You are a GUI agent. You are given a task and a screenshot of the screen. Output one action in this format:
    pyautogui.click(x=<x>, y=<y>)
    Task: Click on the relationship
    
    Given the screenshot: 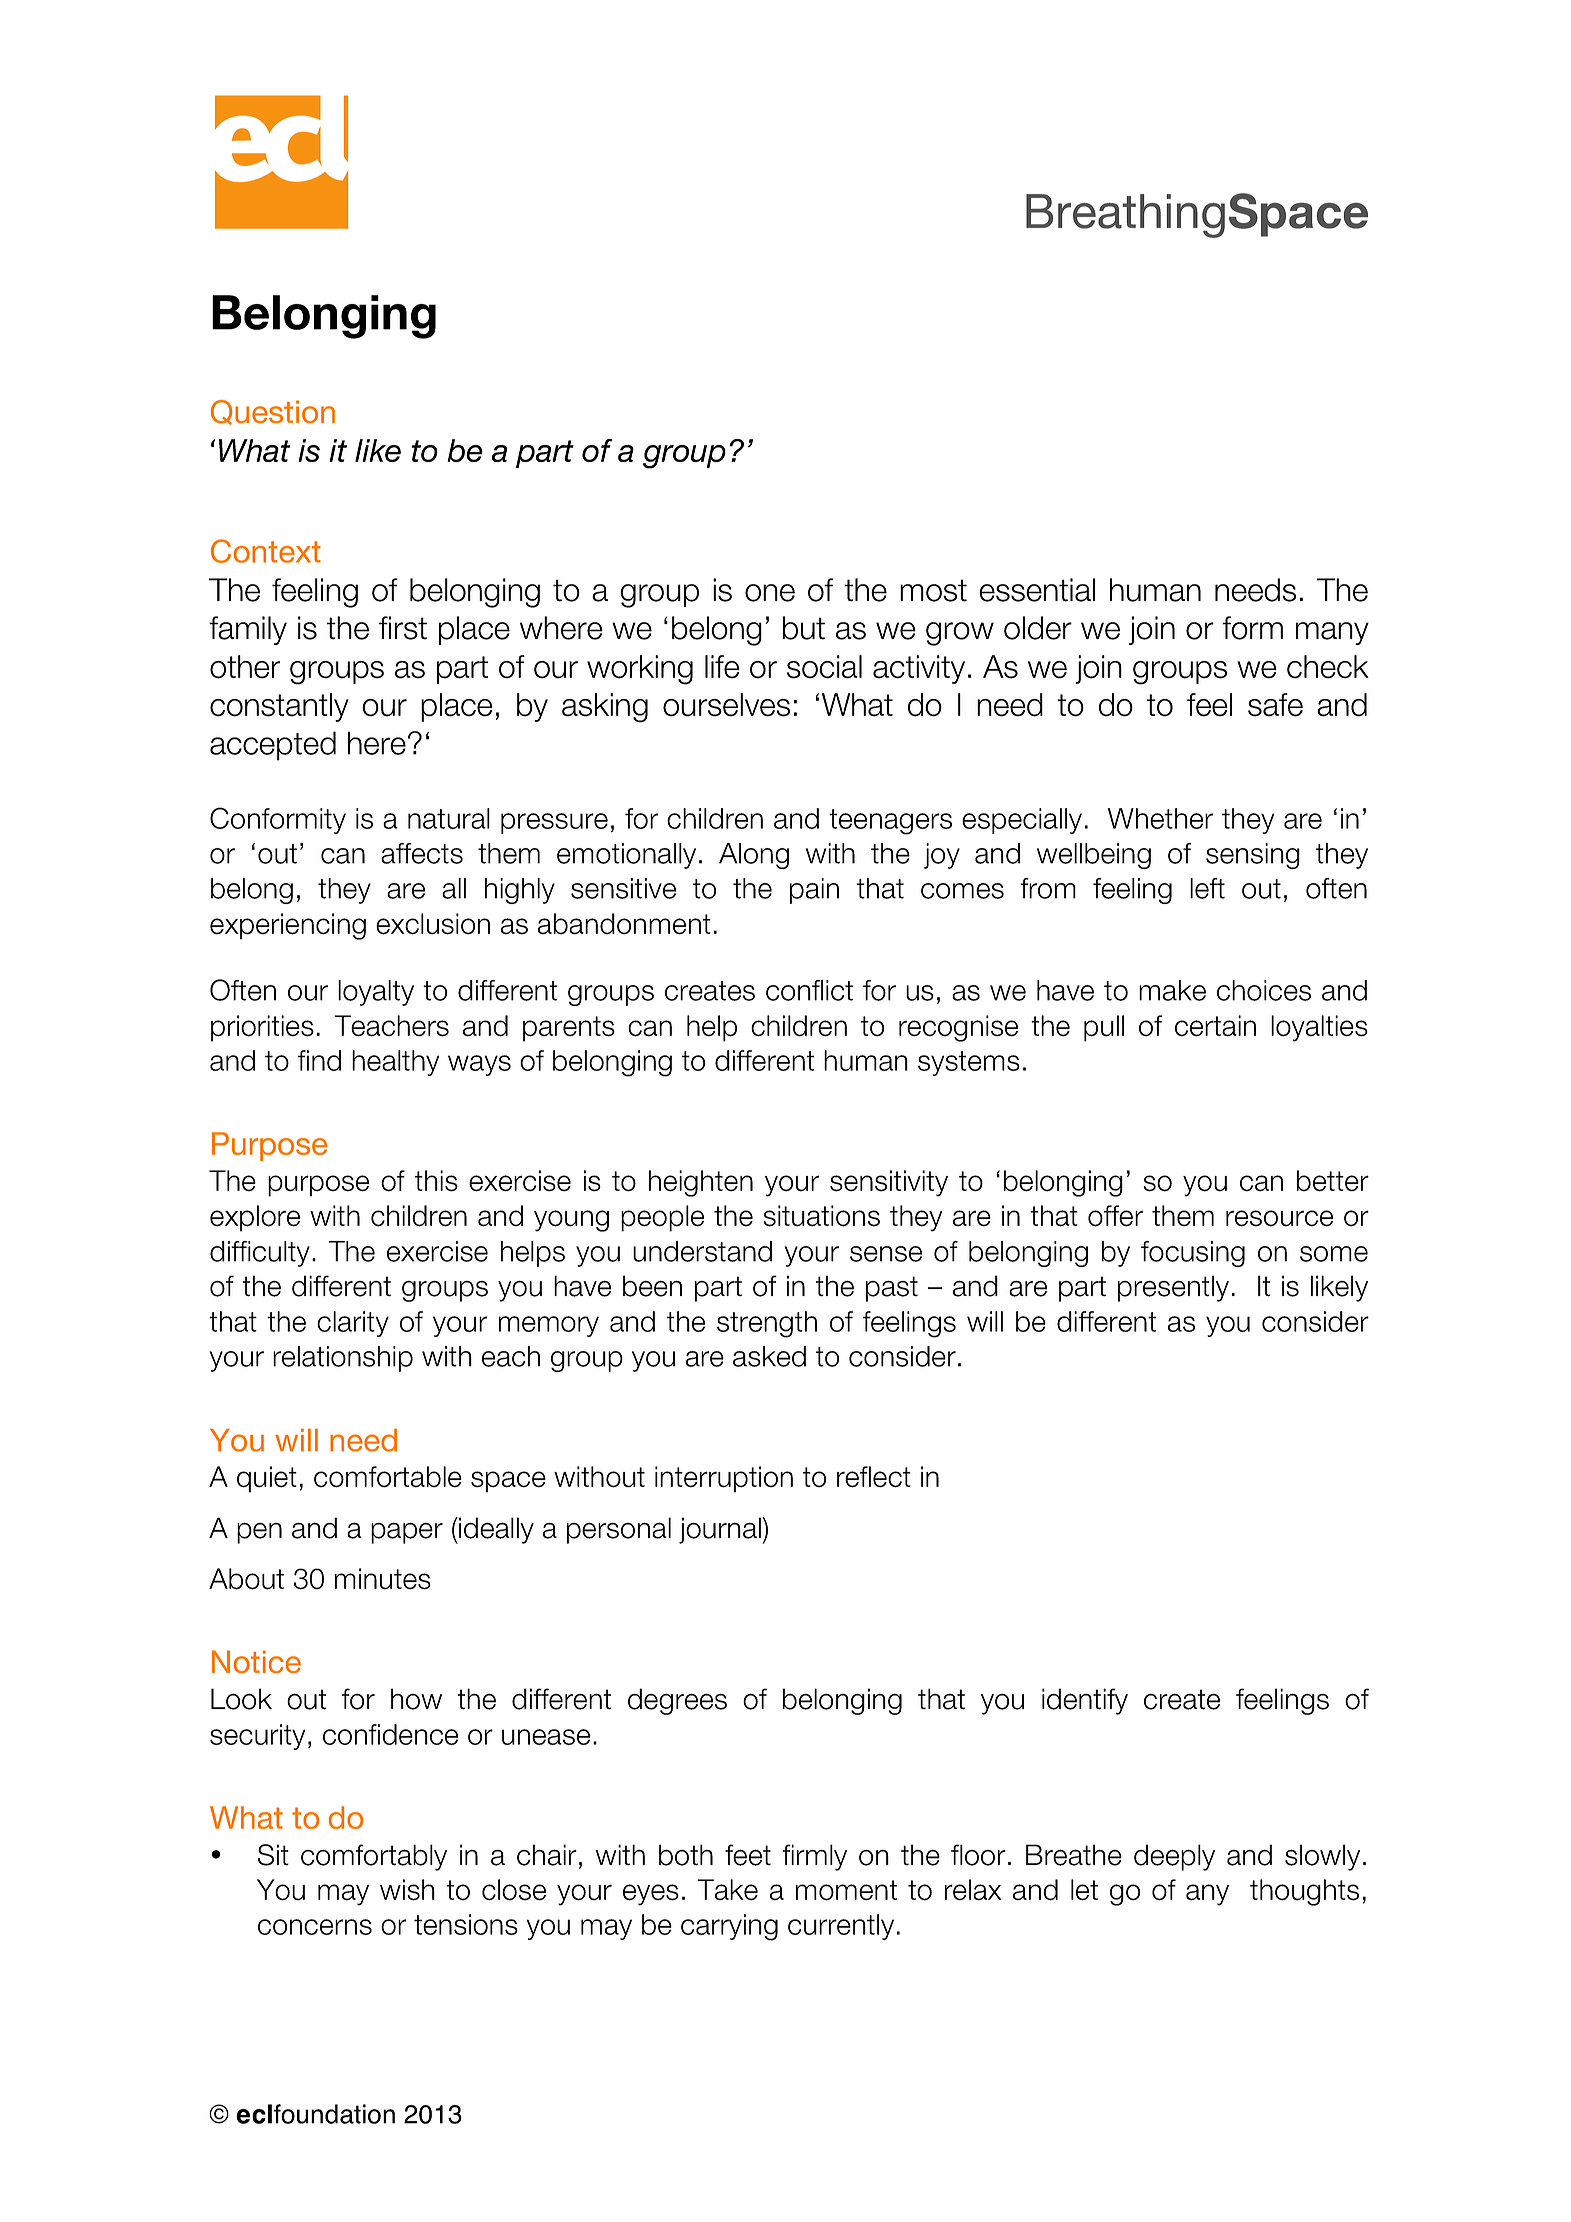 What is the action you would take?
    pyautogui.click(x=343, y=1359)
